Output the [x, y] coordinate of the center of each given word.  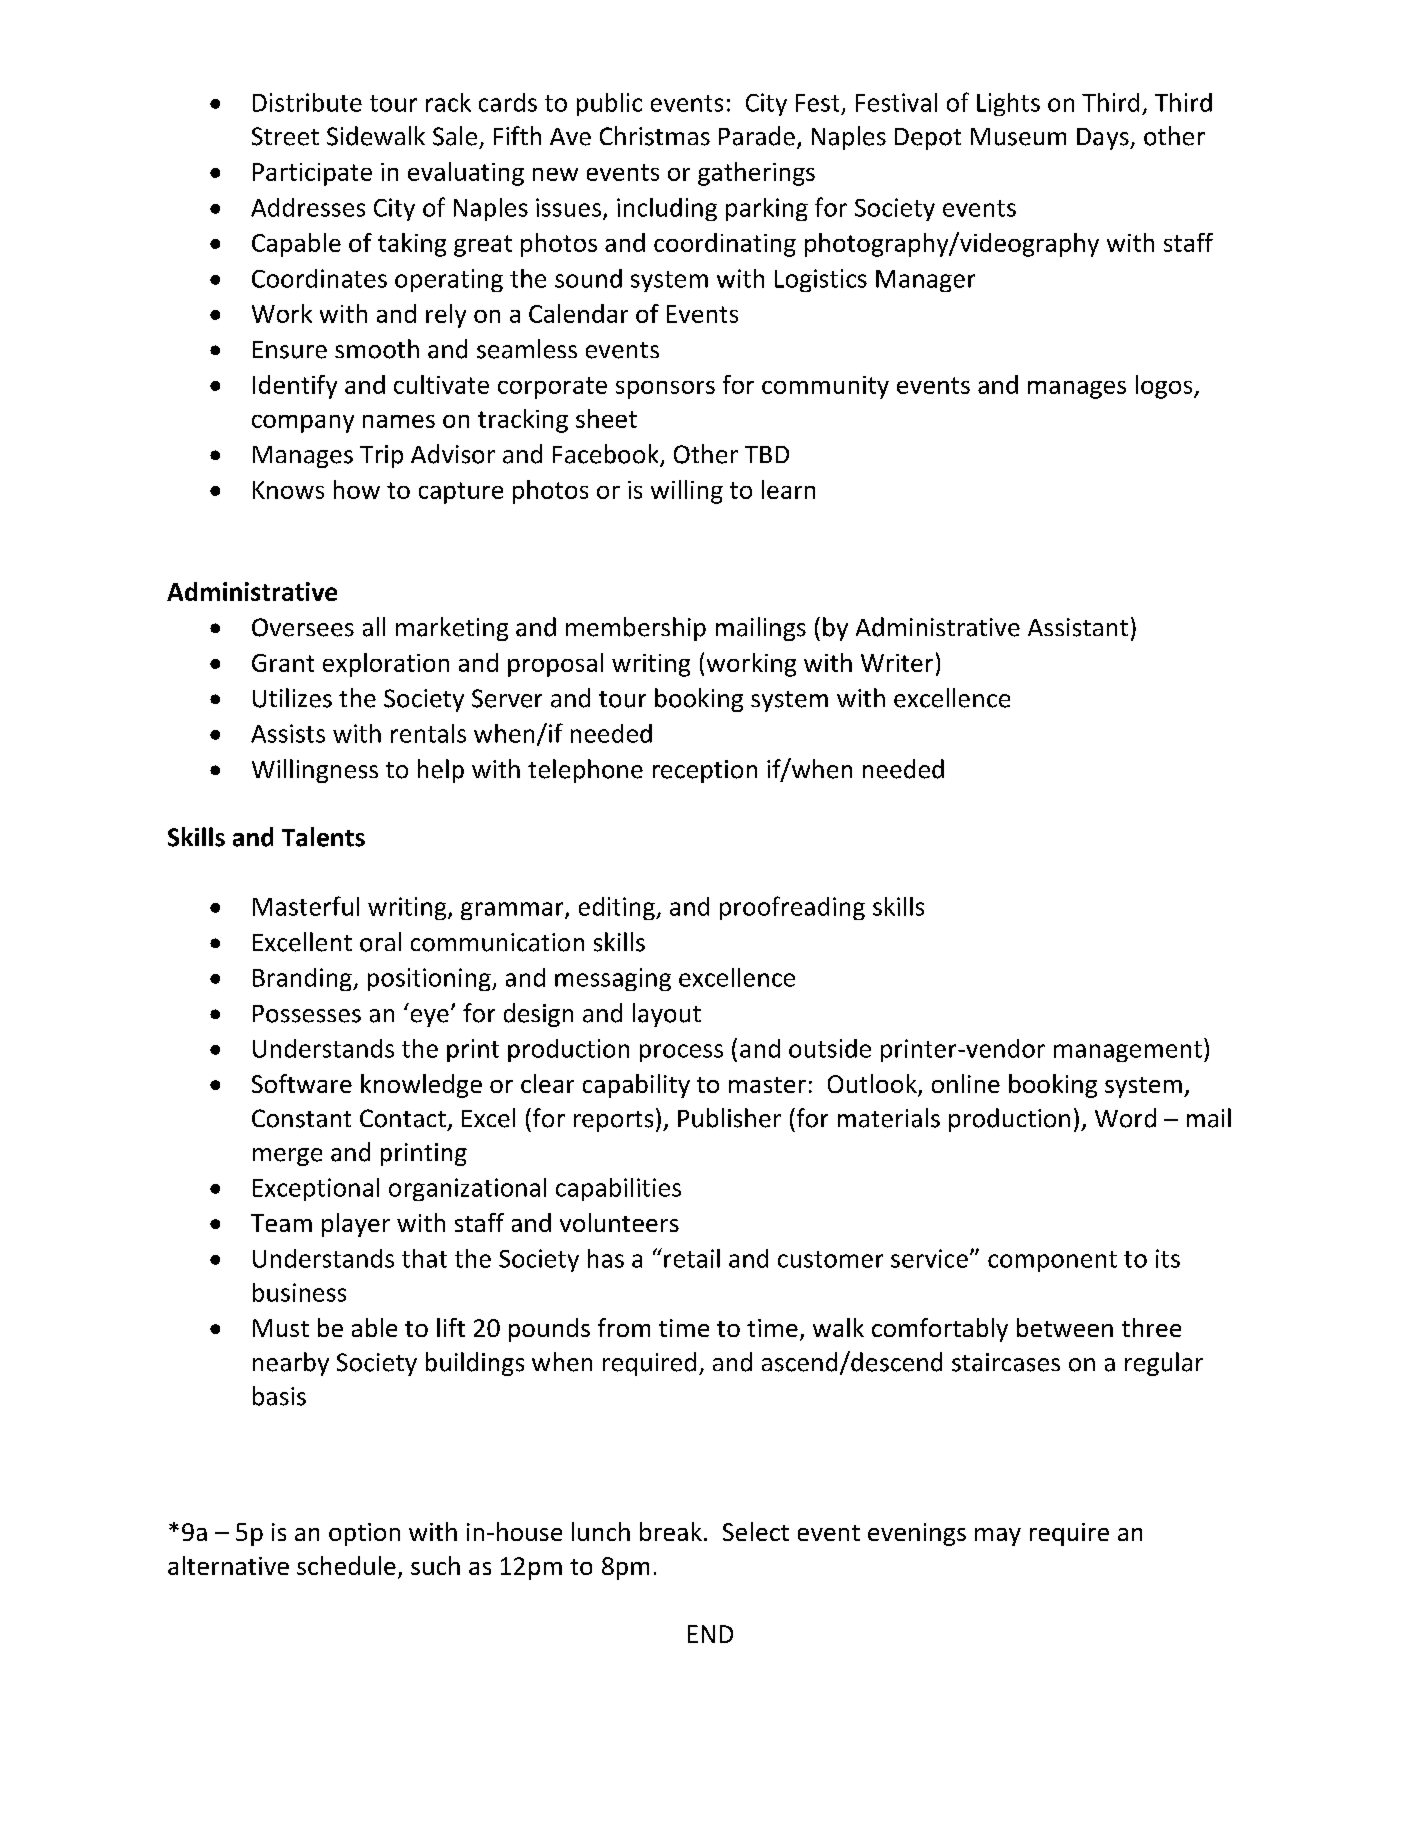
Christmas [655, 136]
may [998, 1537]
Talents [323, 837]
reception [705, 771]
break [671, 1531]
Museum [1018, 137]
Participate [312, 174]
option [364, 1534]
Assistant [1078, 627]
